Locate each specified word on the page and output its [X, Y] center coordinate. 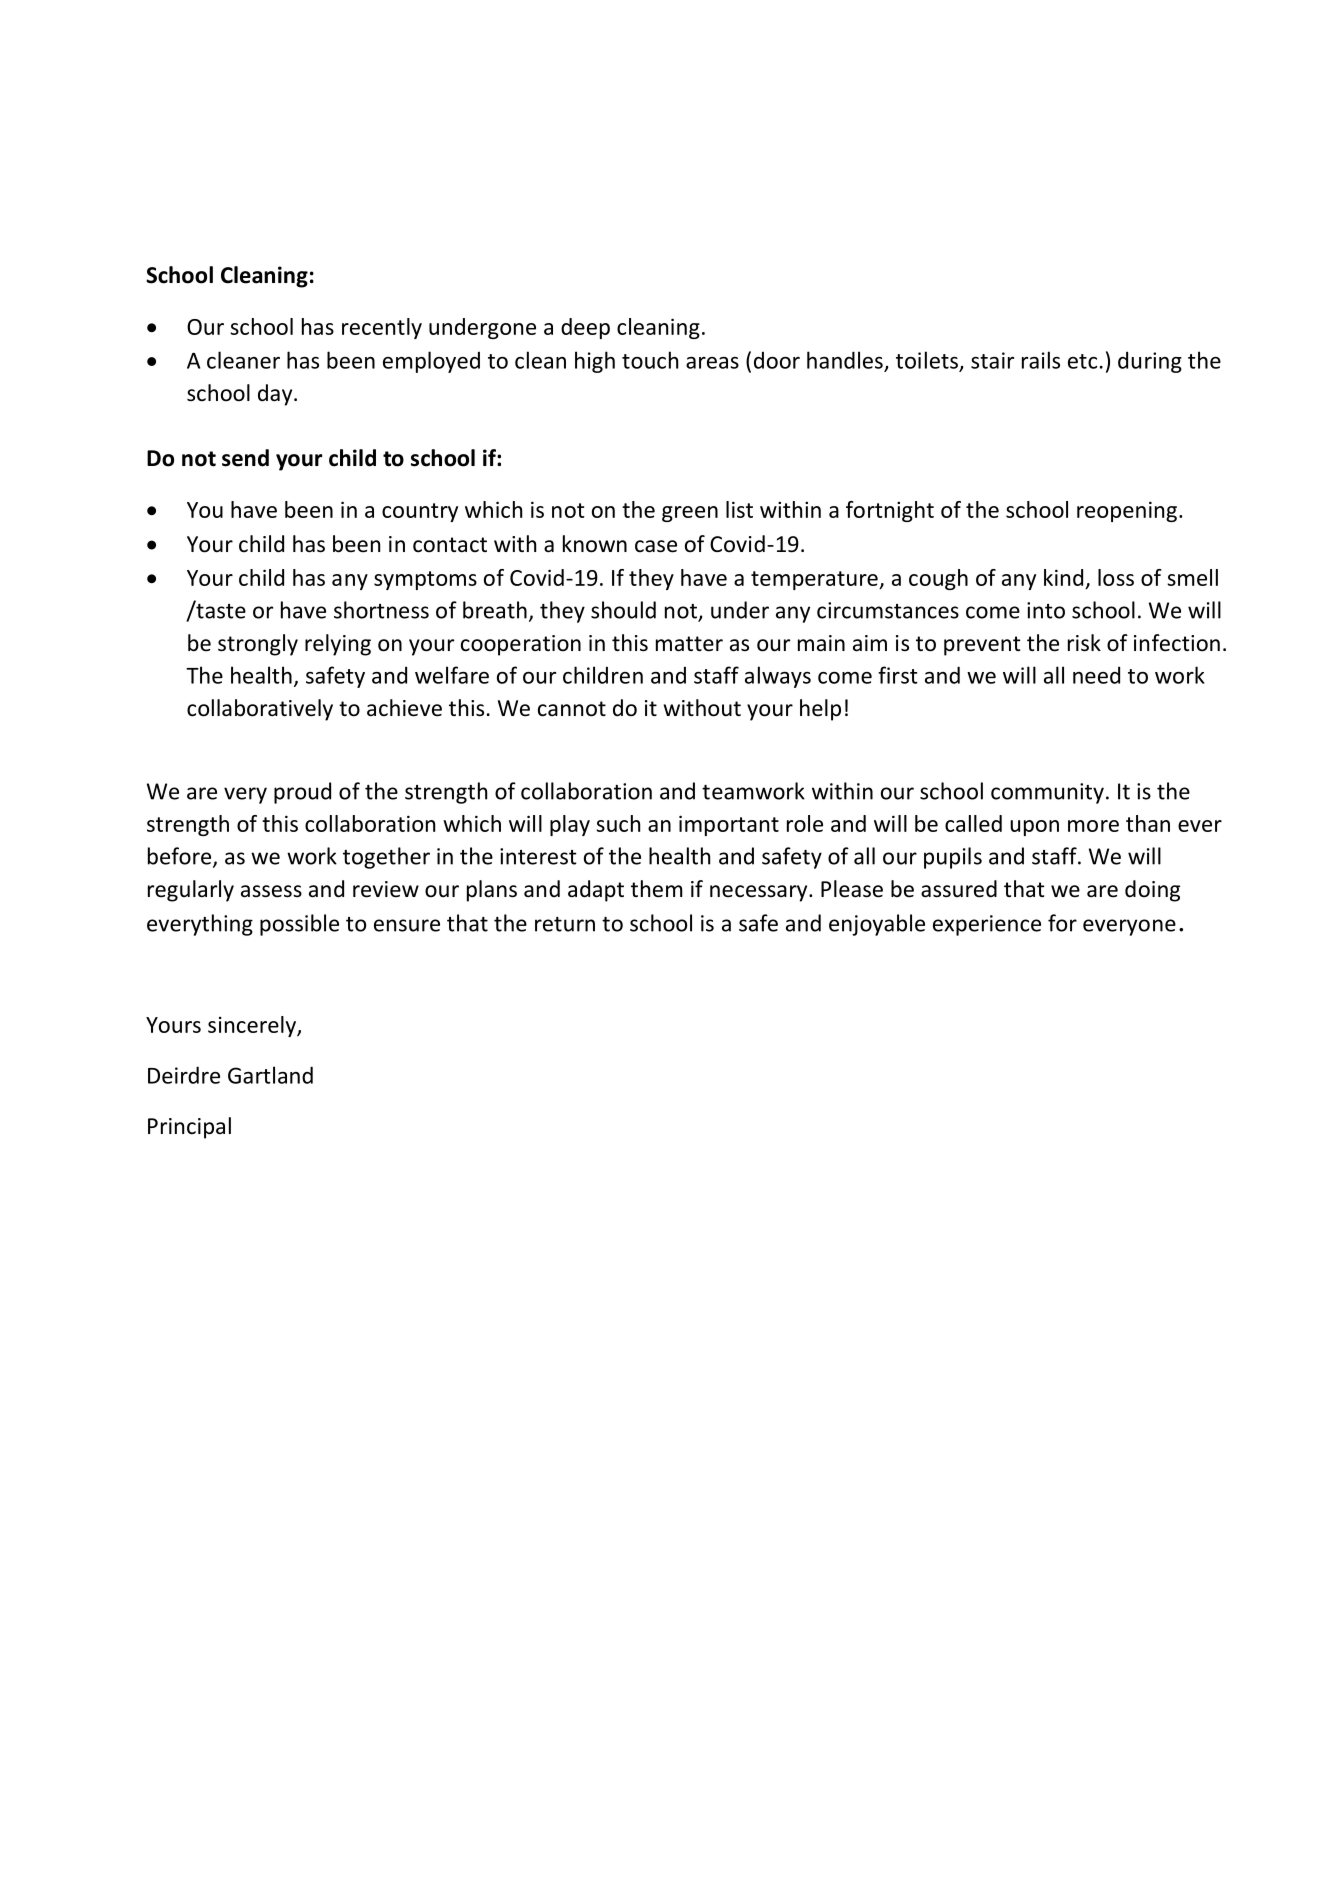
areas [712, 363]
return [565, 924]
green [690, 514]
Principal [189, 1128]
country [420, 512]
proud [302, 793]
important [729, 825]
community [1047, 793]
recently [382, 328]
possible [299, 925]
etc [1082, 361]
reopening [1127, 511]
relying [338, 645]
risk [1084, 643]
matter [689, 644]
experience [987, 925]
